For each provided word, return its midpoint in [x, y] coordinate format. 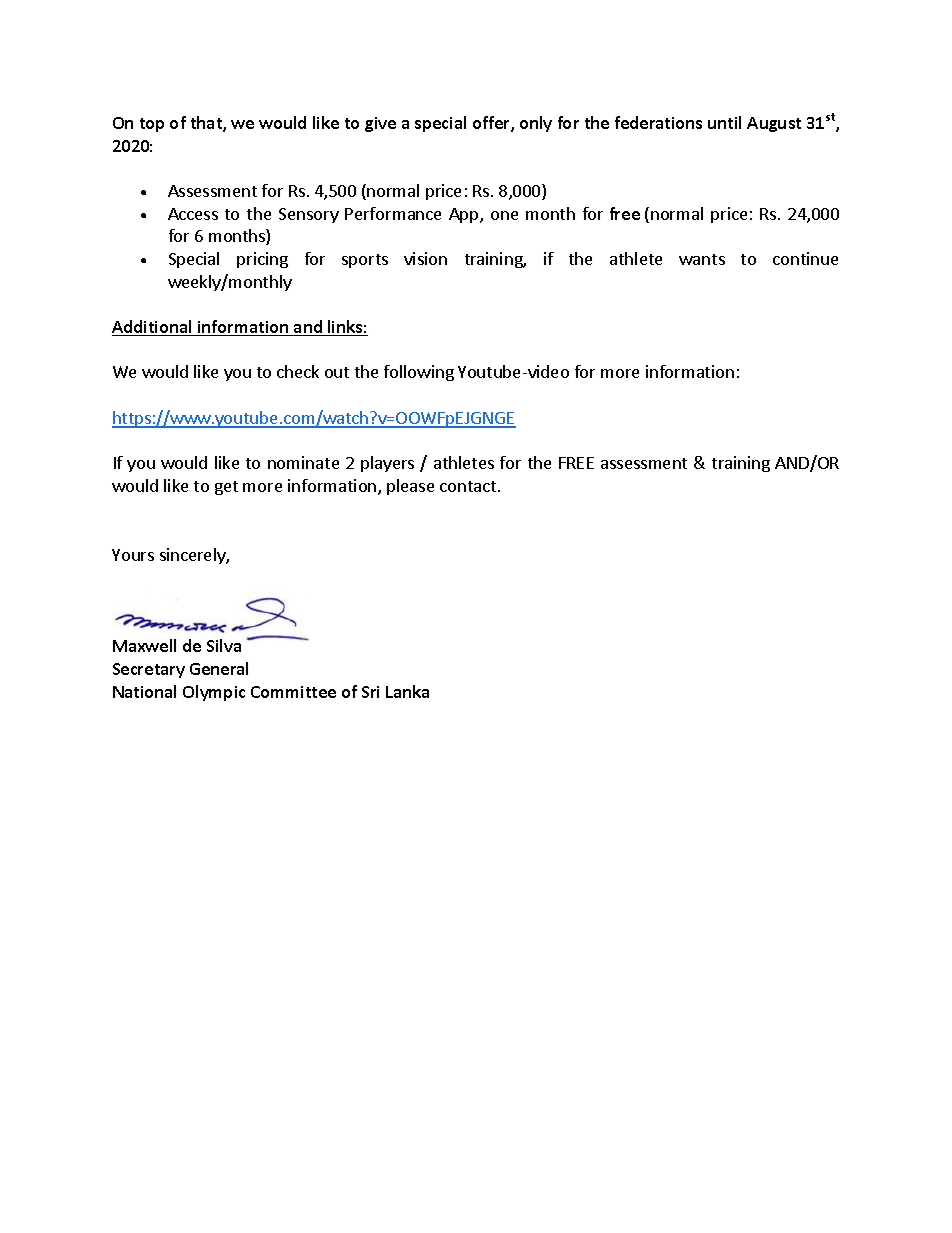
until [724, 122]
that [207, 124]
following [419, 373]
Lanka [407, 691]
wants [702, 259]
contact [468, 486]
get [226, 488]
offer [492, 124]
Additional [153, 328]
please [410, 487]
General [219, 668]
